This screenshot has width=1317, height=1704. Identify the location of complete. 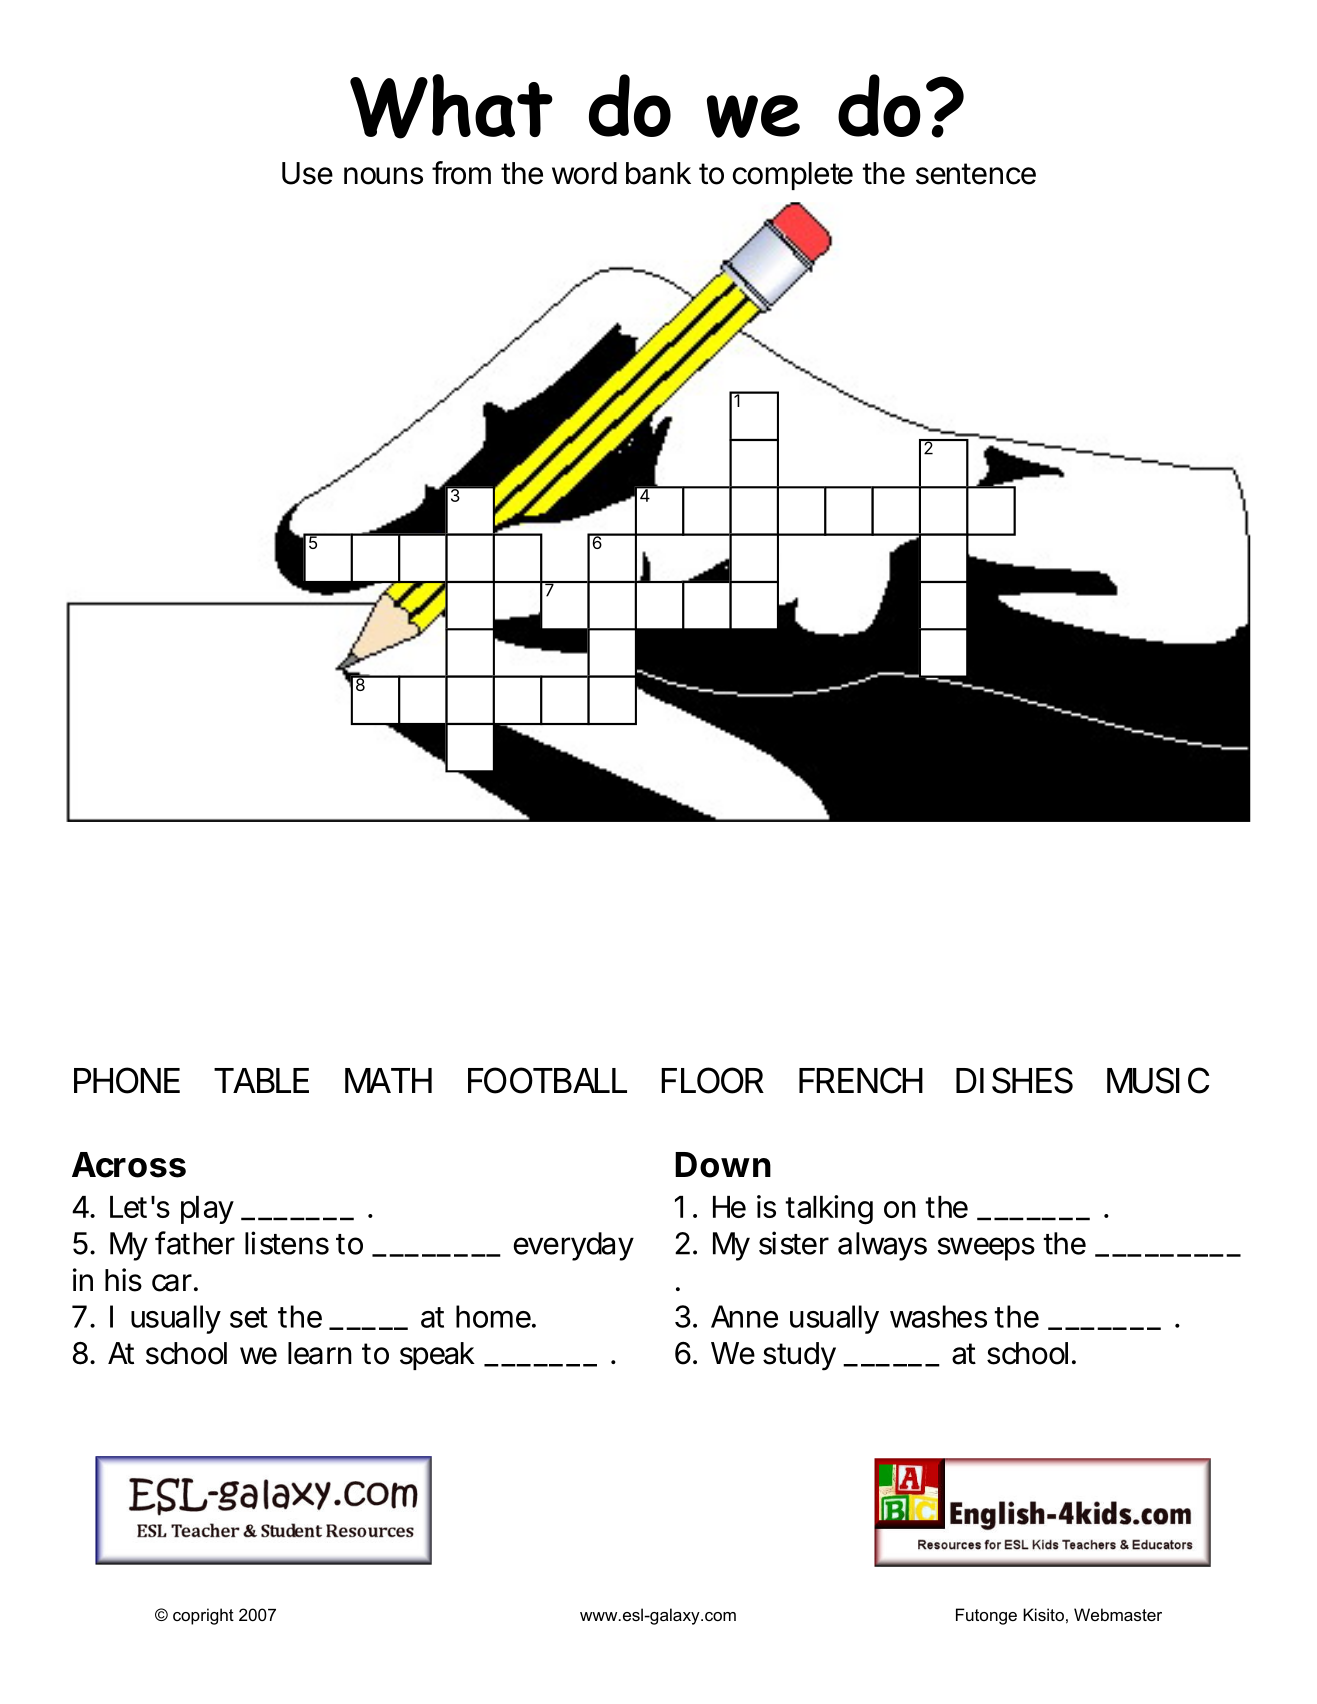
(793, 176).
